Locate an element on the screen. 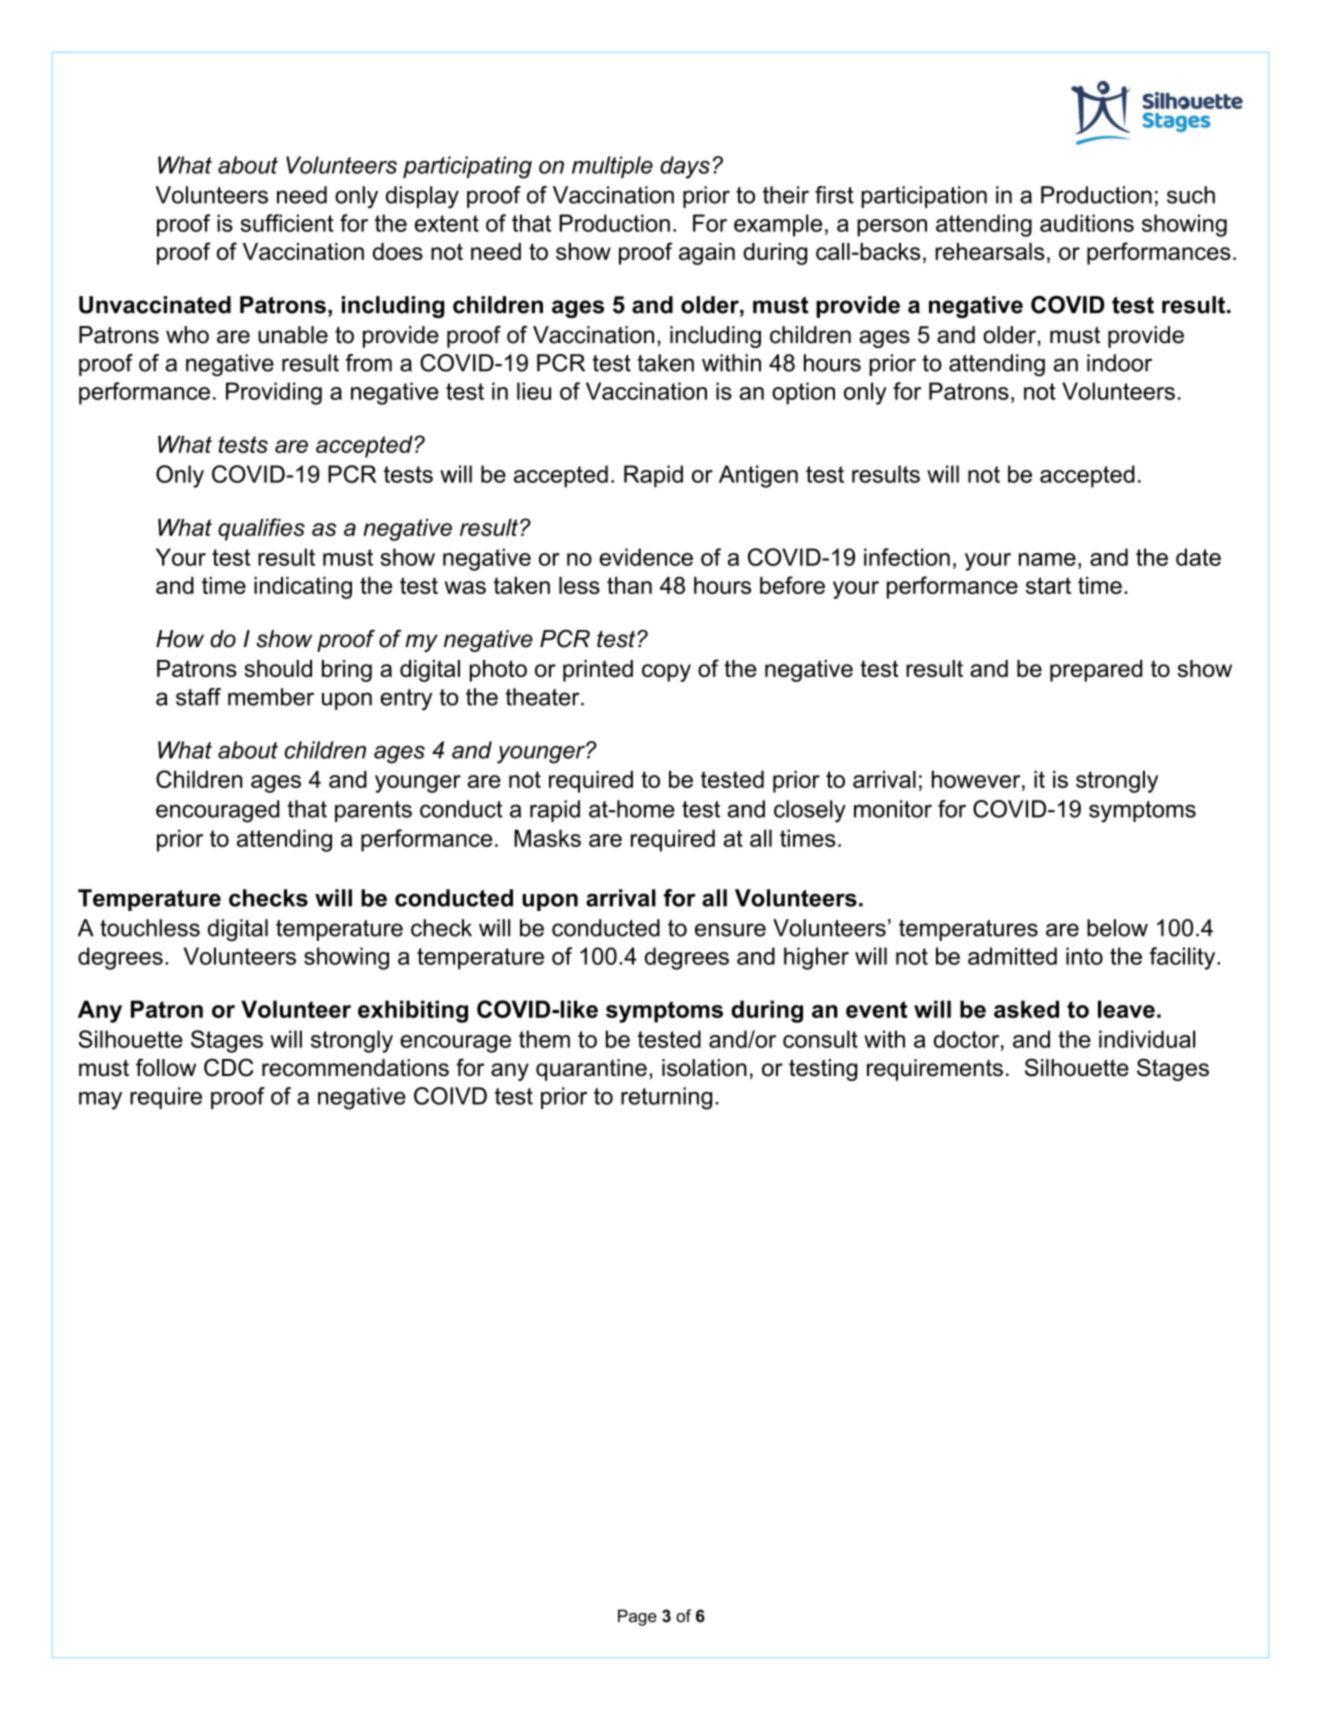  parents is located at coordinates (373, 811).
